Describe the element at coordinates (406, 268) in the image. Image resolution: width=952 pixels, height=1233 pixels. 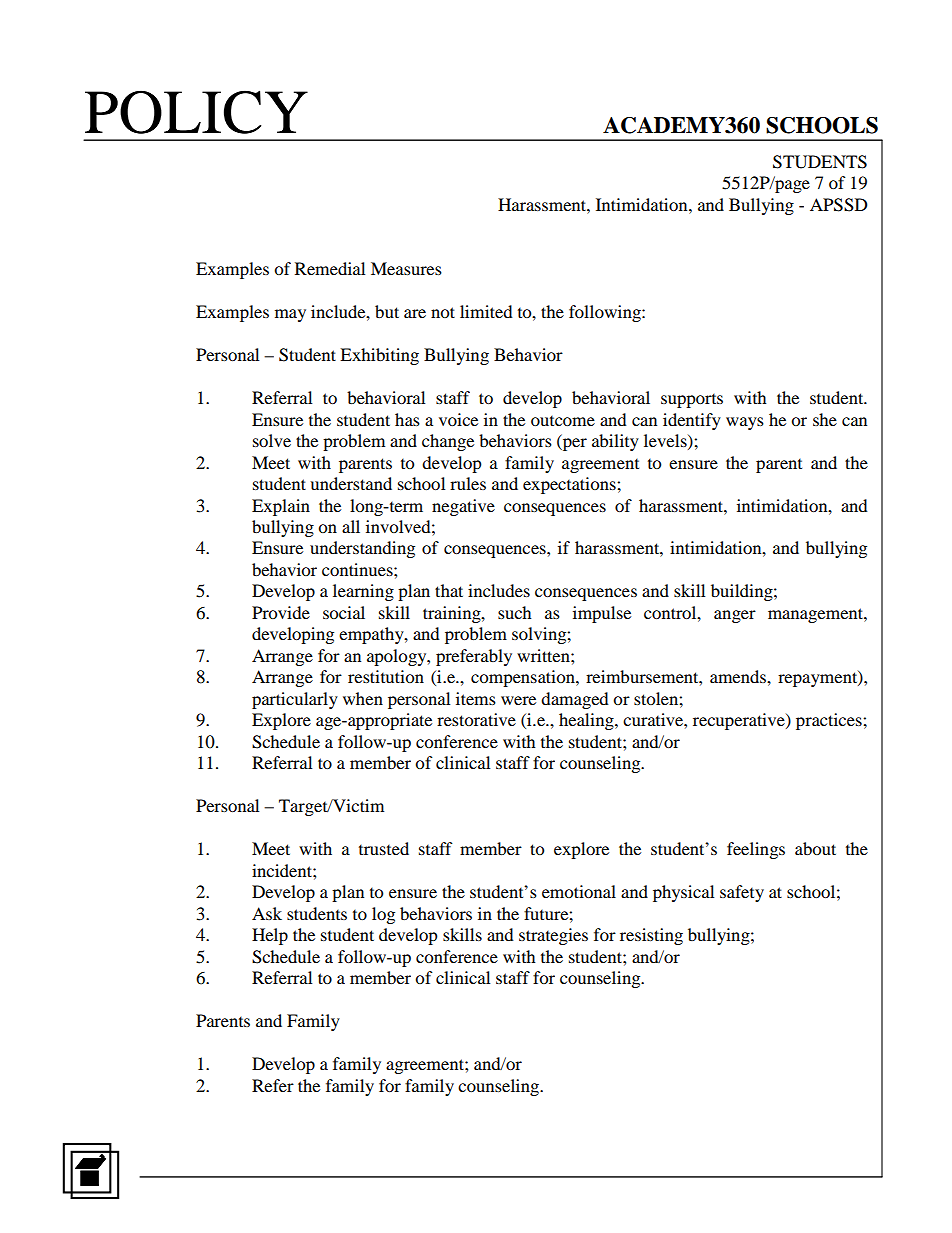
I see `Measures` at that location.
